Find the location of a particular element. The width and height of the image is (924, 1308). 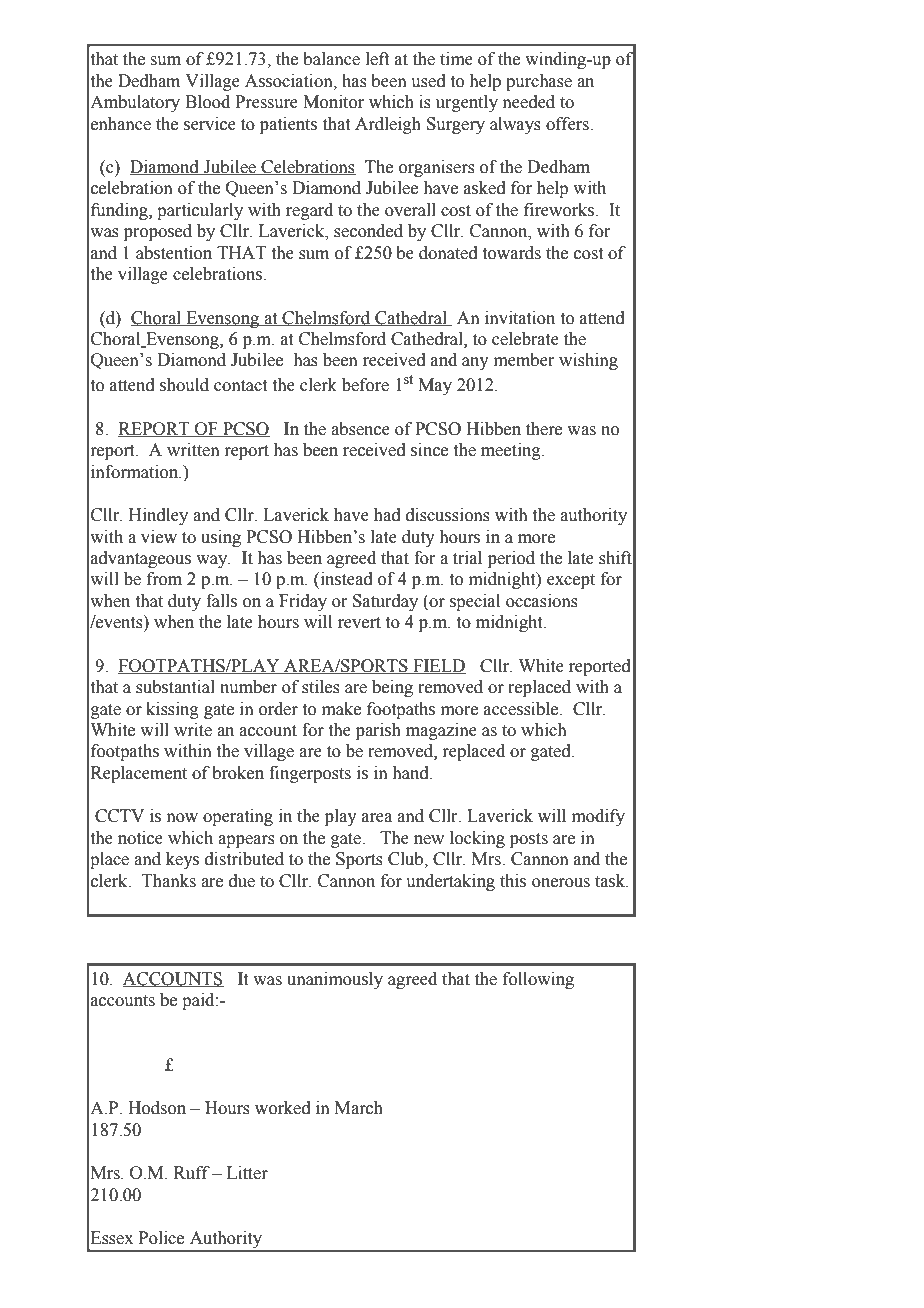

occasions is located at coordinates (542, 601).
